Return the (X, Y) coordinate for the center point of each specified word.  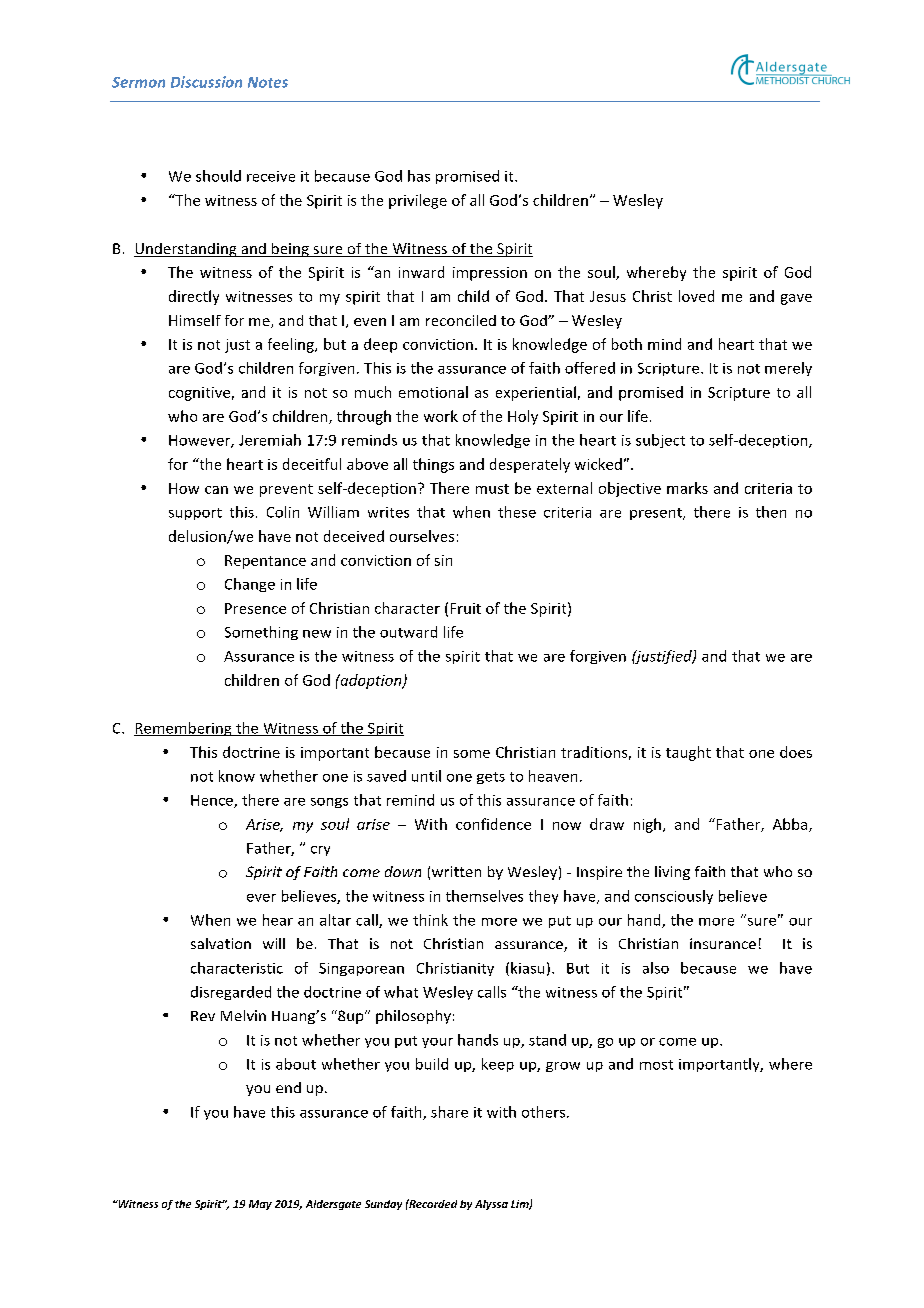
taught (688, 753)
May (260, 1205)
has (419, 176)
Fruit (466, 608)
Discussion (206, 82)
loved (696, 296)
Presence (255, 608)
